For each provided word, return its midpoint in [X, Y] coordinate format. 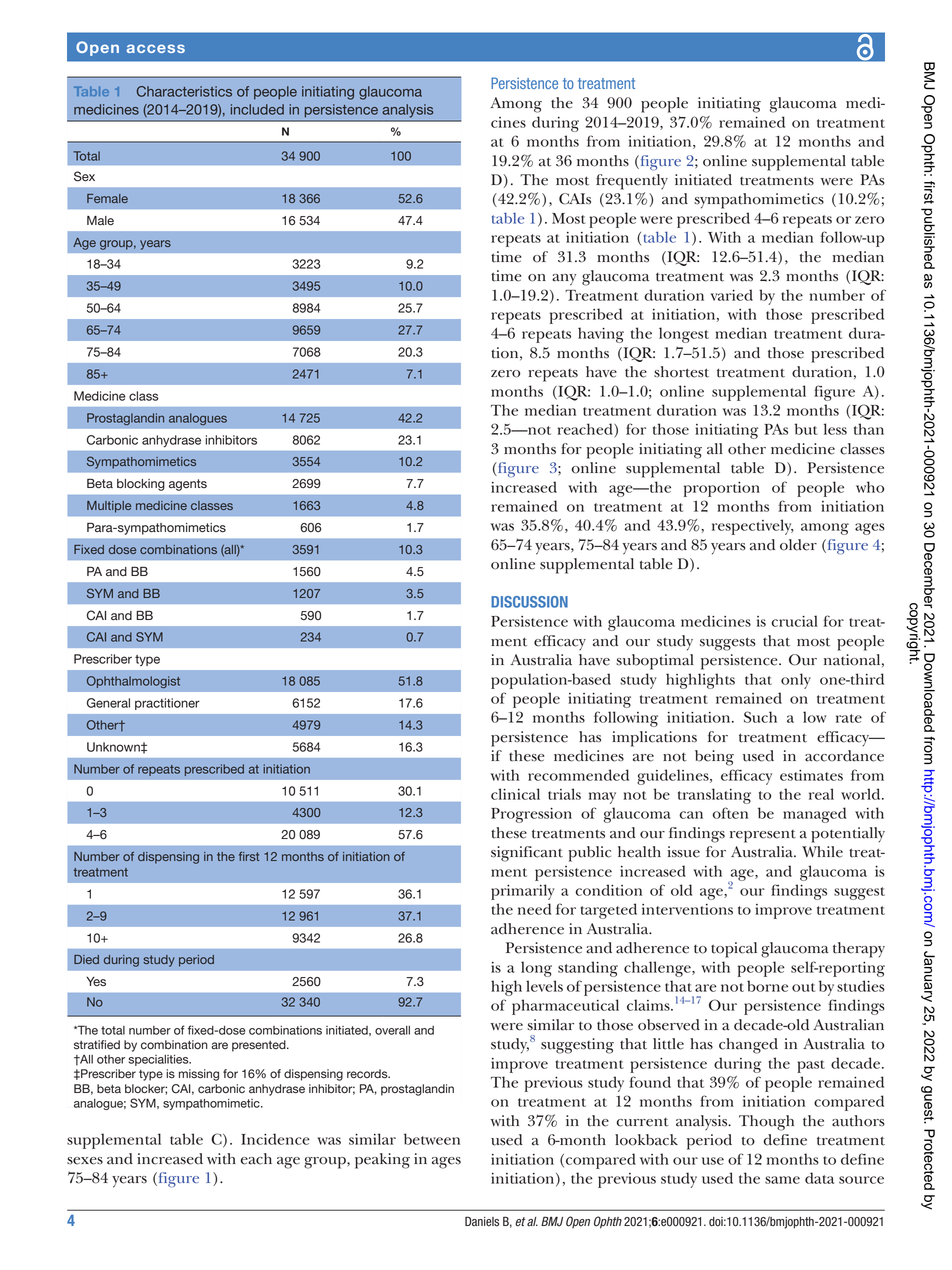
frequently [632, 182]
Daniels [482, 1221]
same [782, 1180]
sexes [85, 1161]
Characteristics [184, 91]
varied [732, 295]
